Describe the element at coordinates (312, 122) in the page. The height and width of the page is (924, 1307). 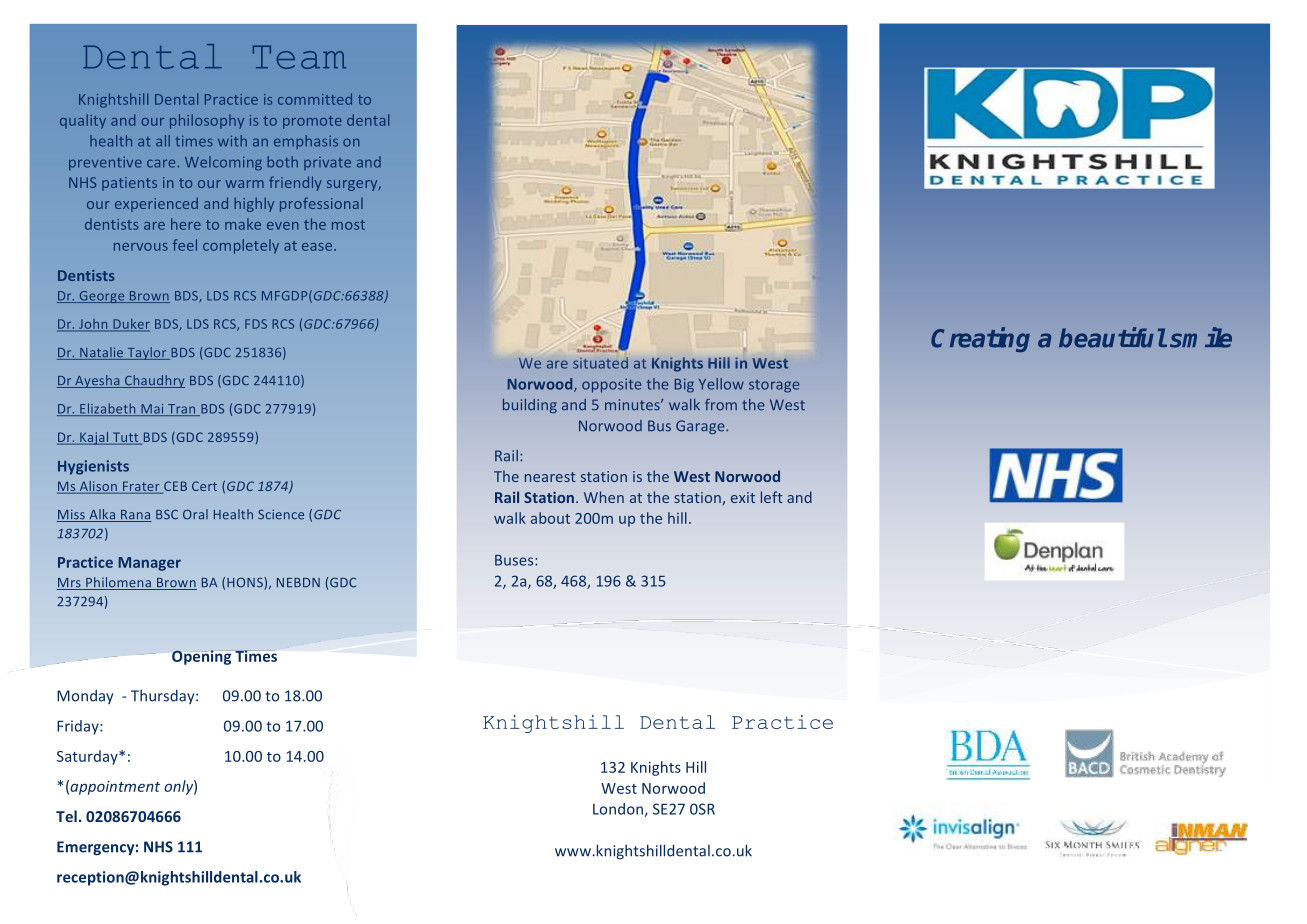
I see `promote` at that location.
